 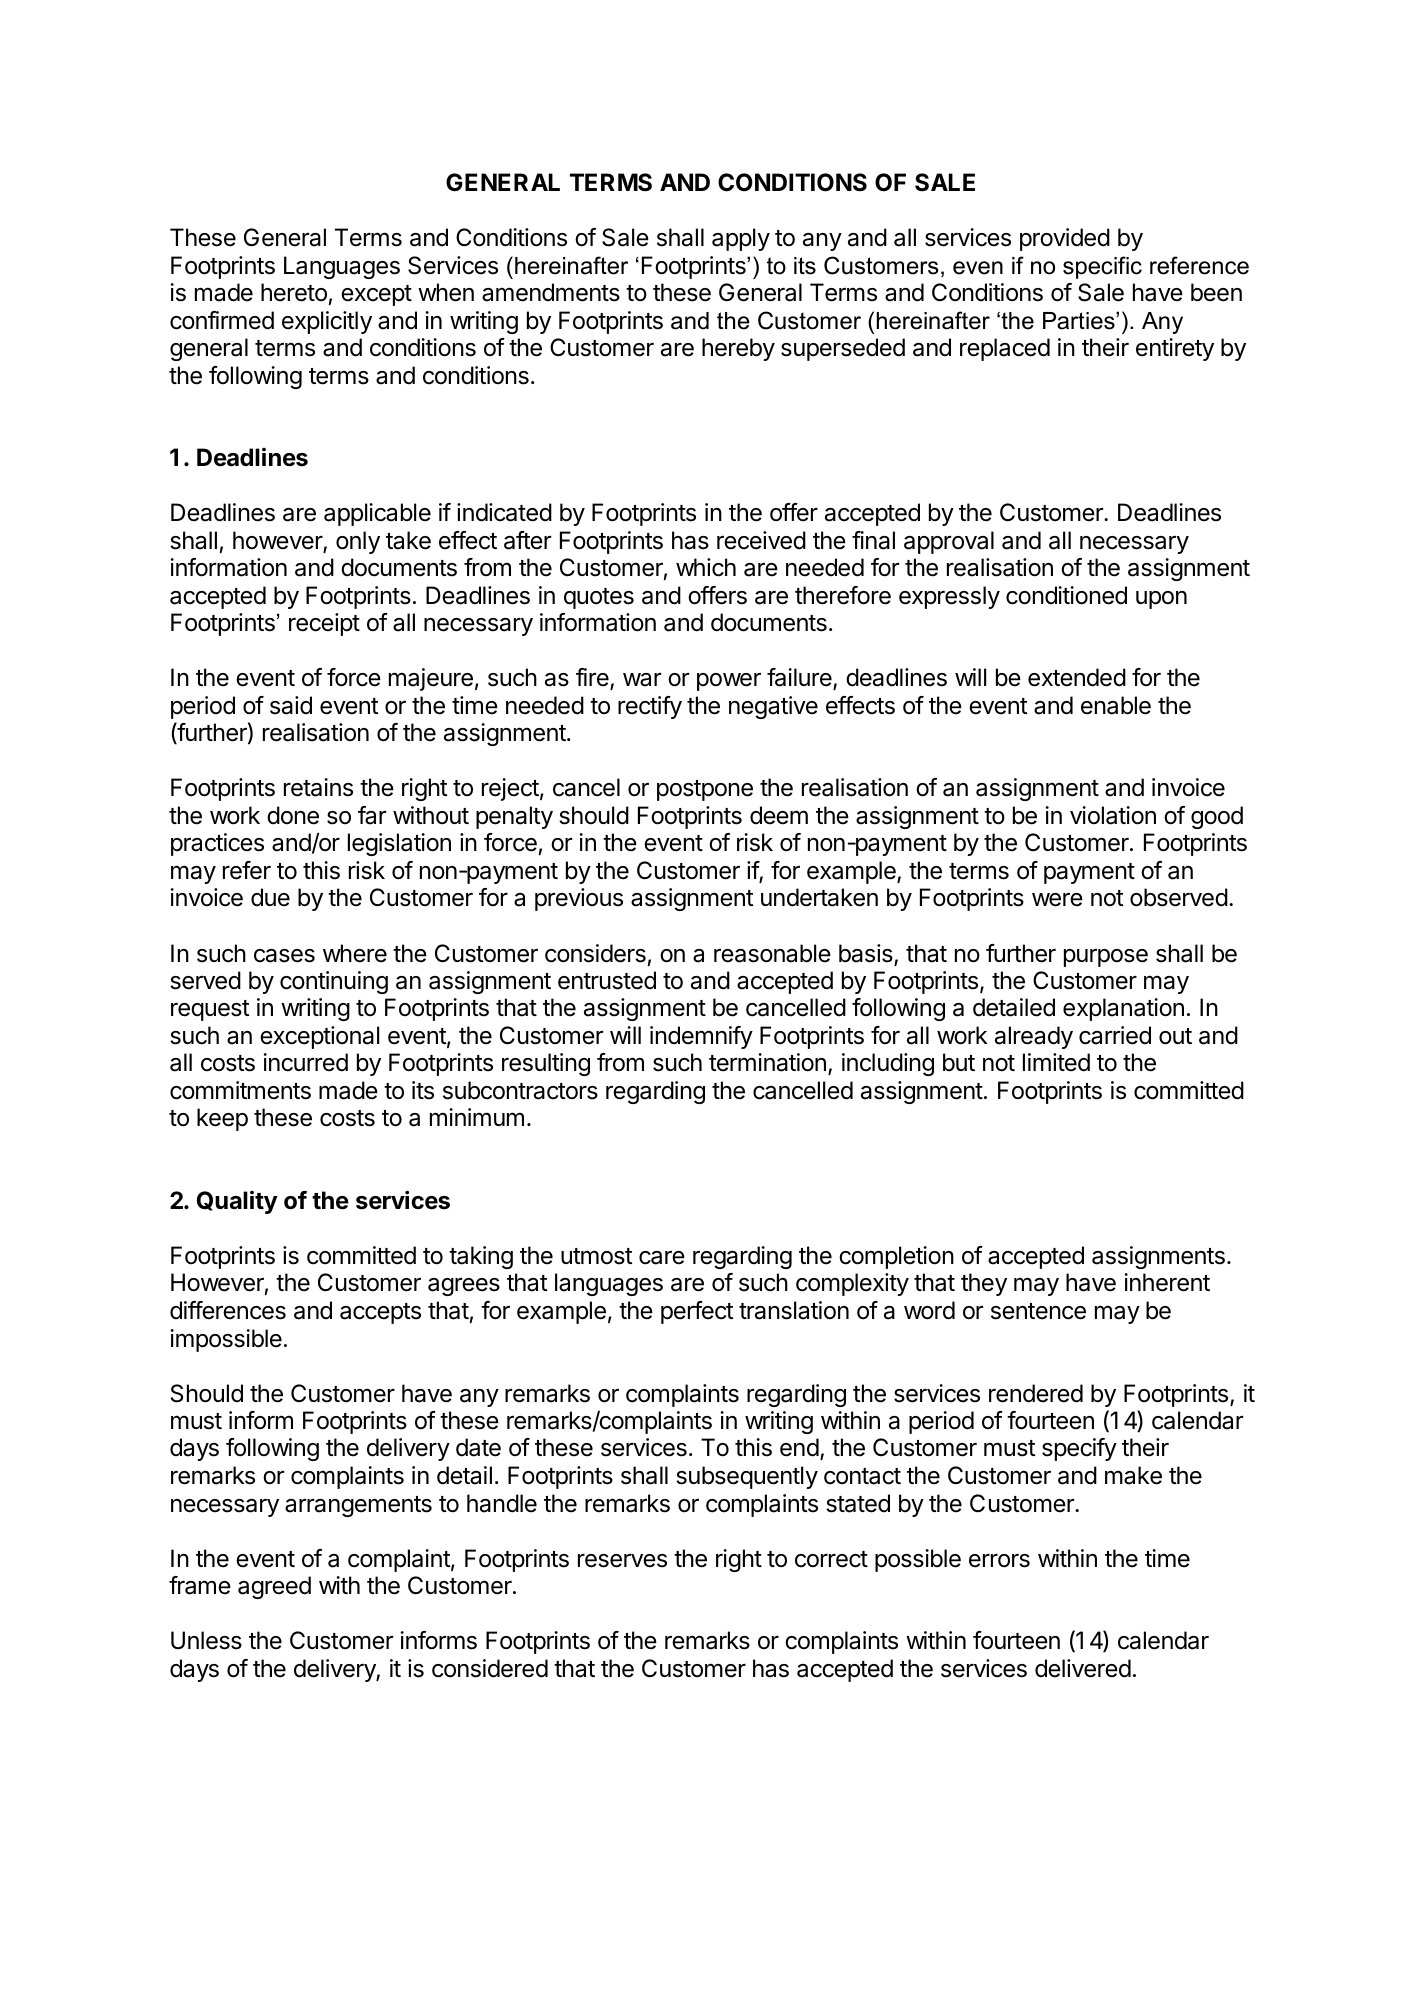 I want to click on conditioned, so click(x=1066, y=595).
